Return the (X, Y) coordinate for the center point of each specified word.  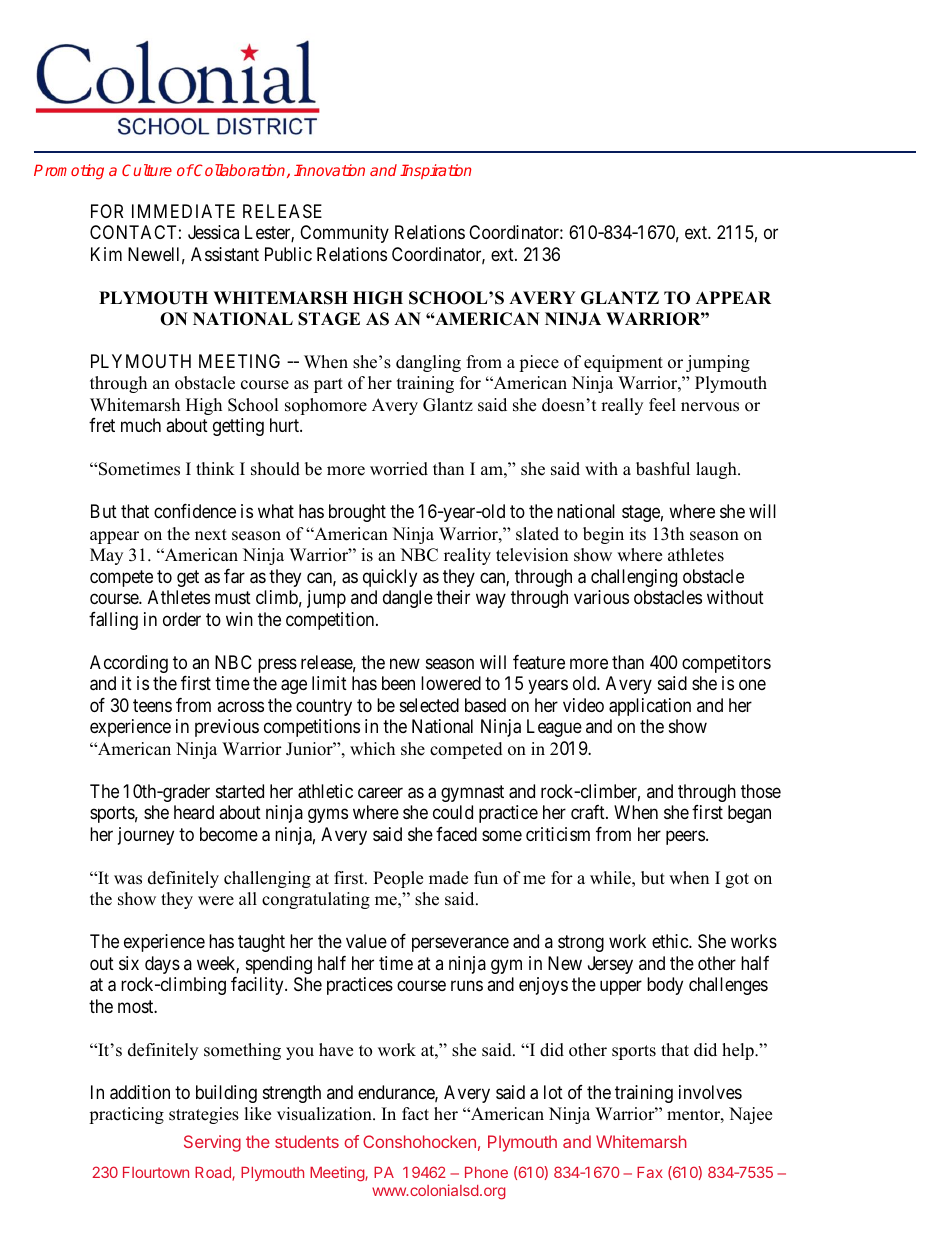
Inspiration (435, 171)
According (129, 664)
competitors (726, 664)
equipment (623, 363)
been (398, 683)
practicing (126, 1115)
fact (415, 1114)
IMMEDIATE (183, 211)
